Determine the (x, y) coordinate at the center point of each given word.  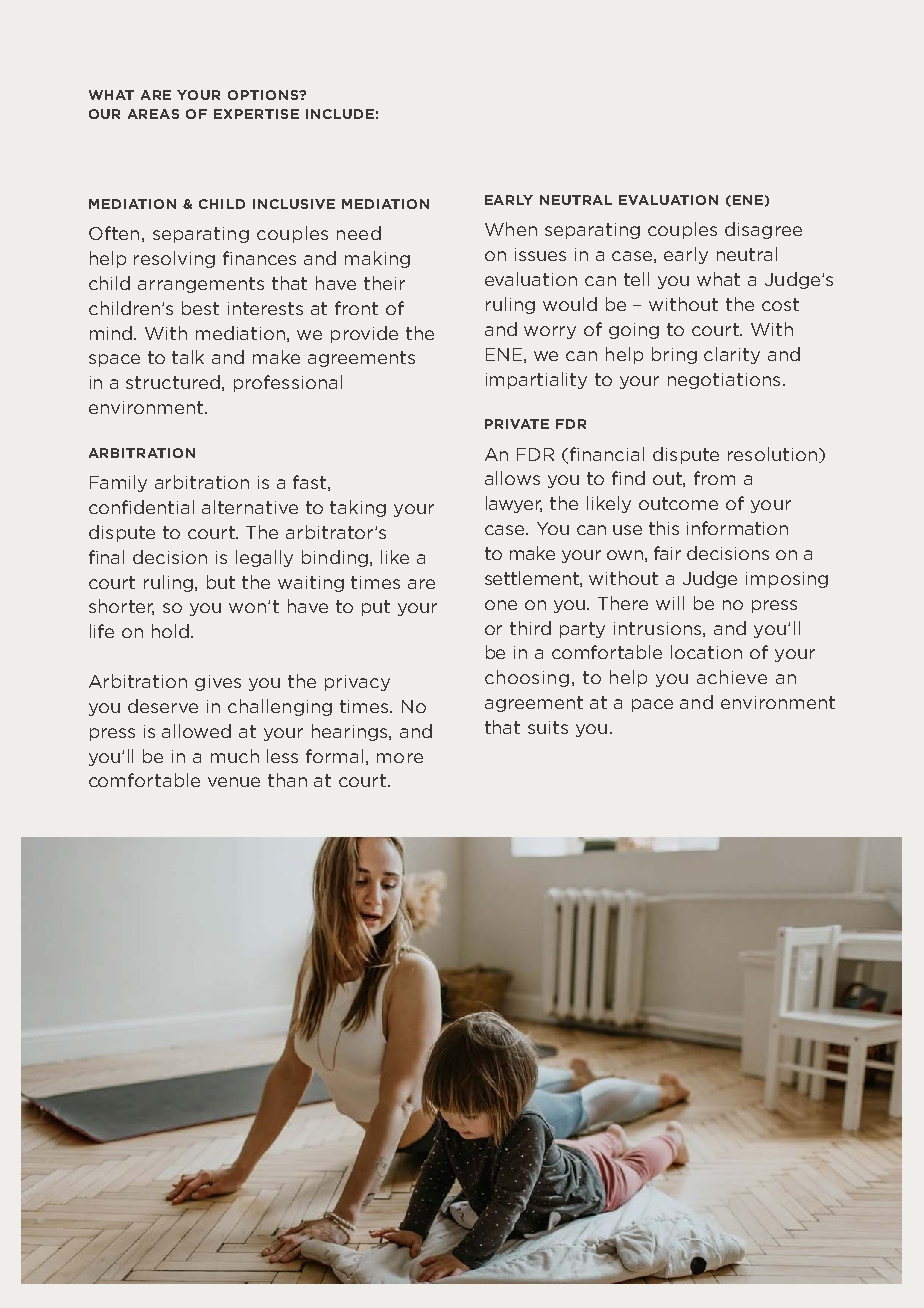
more (400, 758)
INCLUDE (340, 114)
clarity (732, 355)
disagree (763, 230)
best (200, 308)
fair (667, 553)
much (235, 756)
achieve (732, 677)
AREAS (153, 114)
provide (364, 334)
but (221, 582)
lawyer (514, 504)
